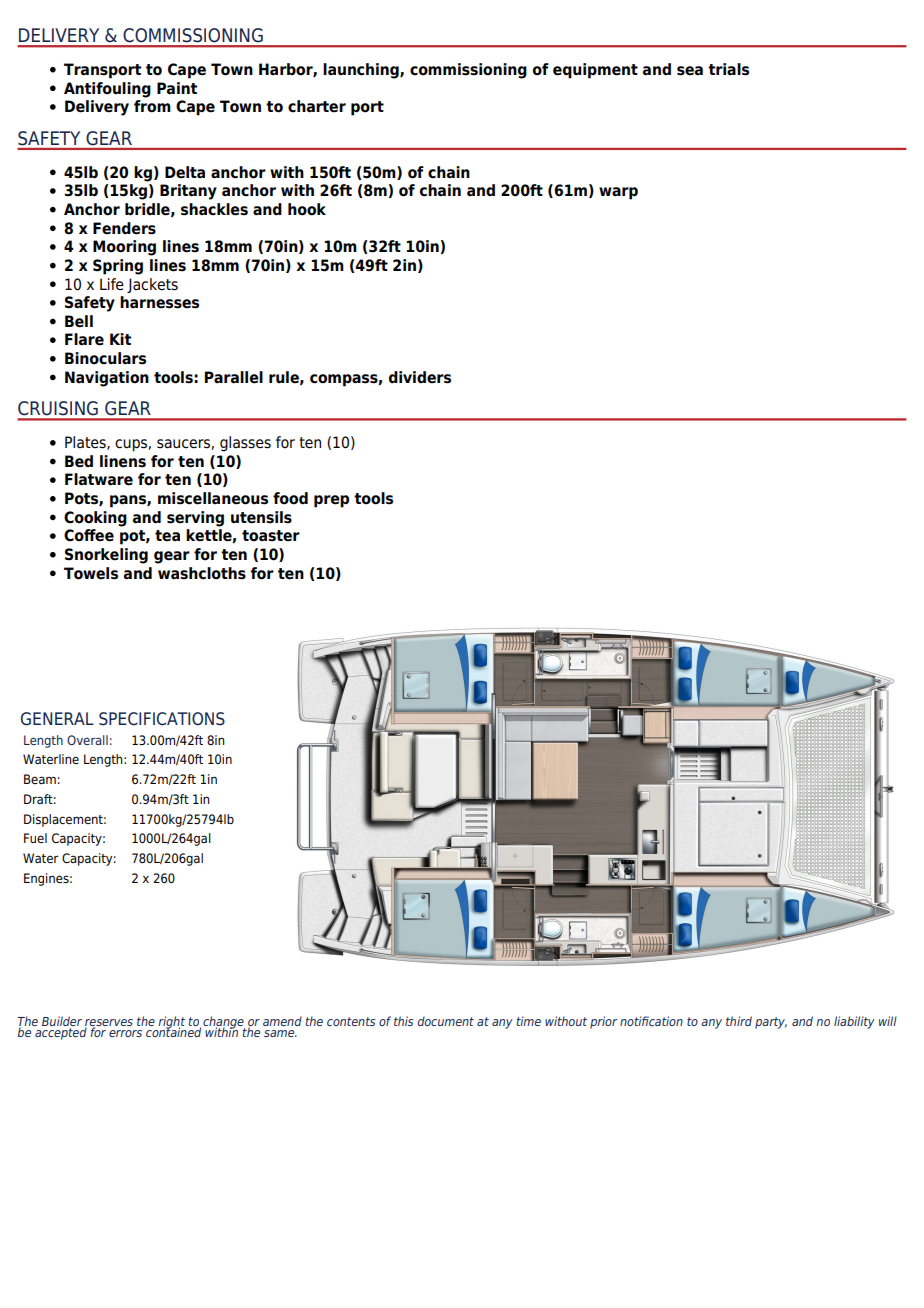  Describe the element at coordinates (420, 377) in the screenshot. I see `dividers` at that location.
